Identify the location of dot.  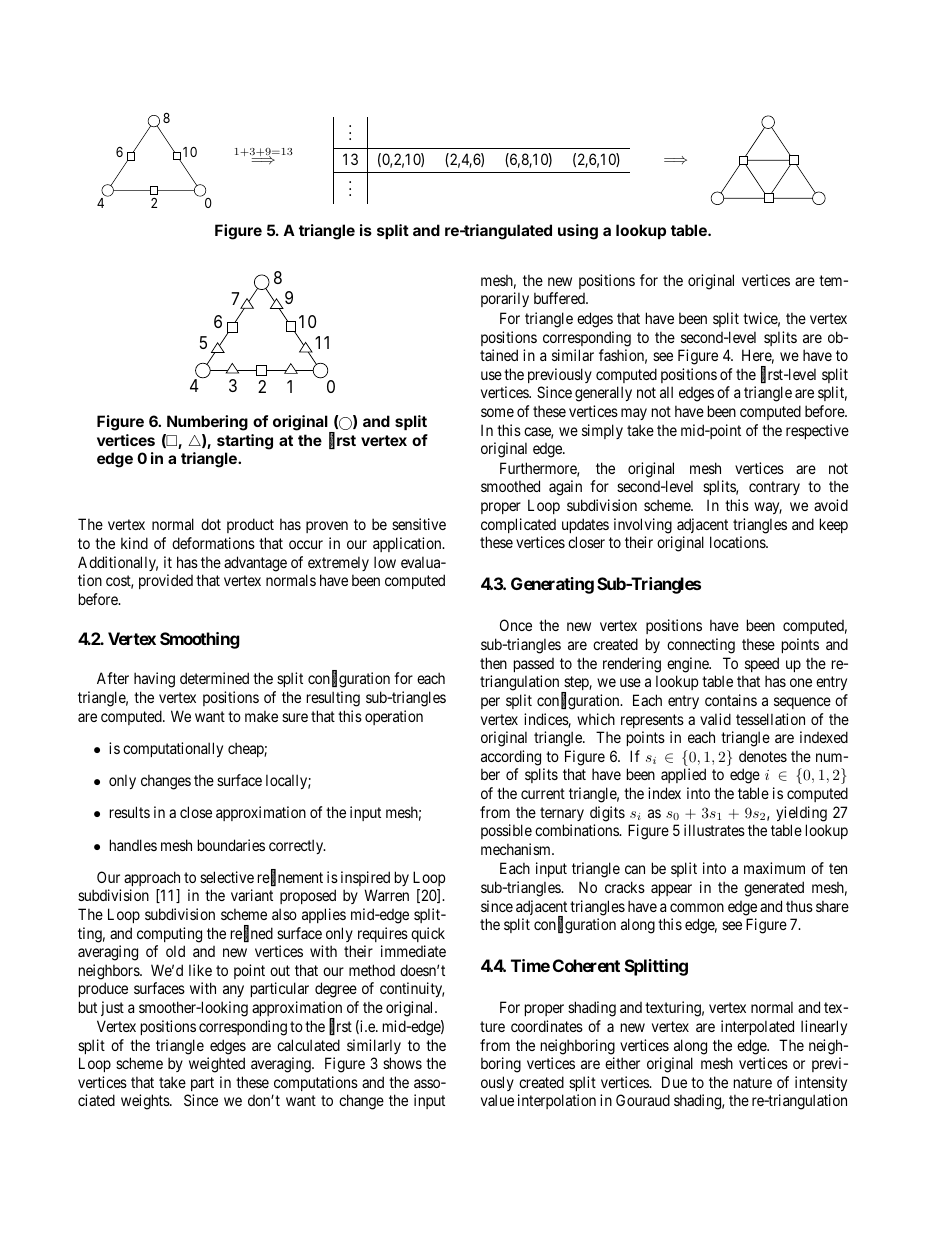
(211, 524).
